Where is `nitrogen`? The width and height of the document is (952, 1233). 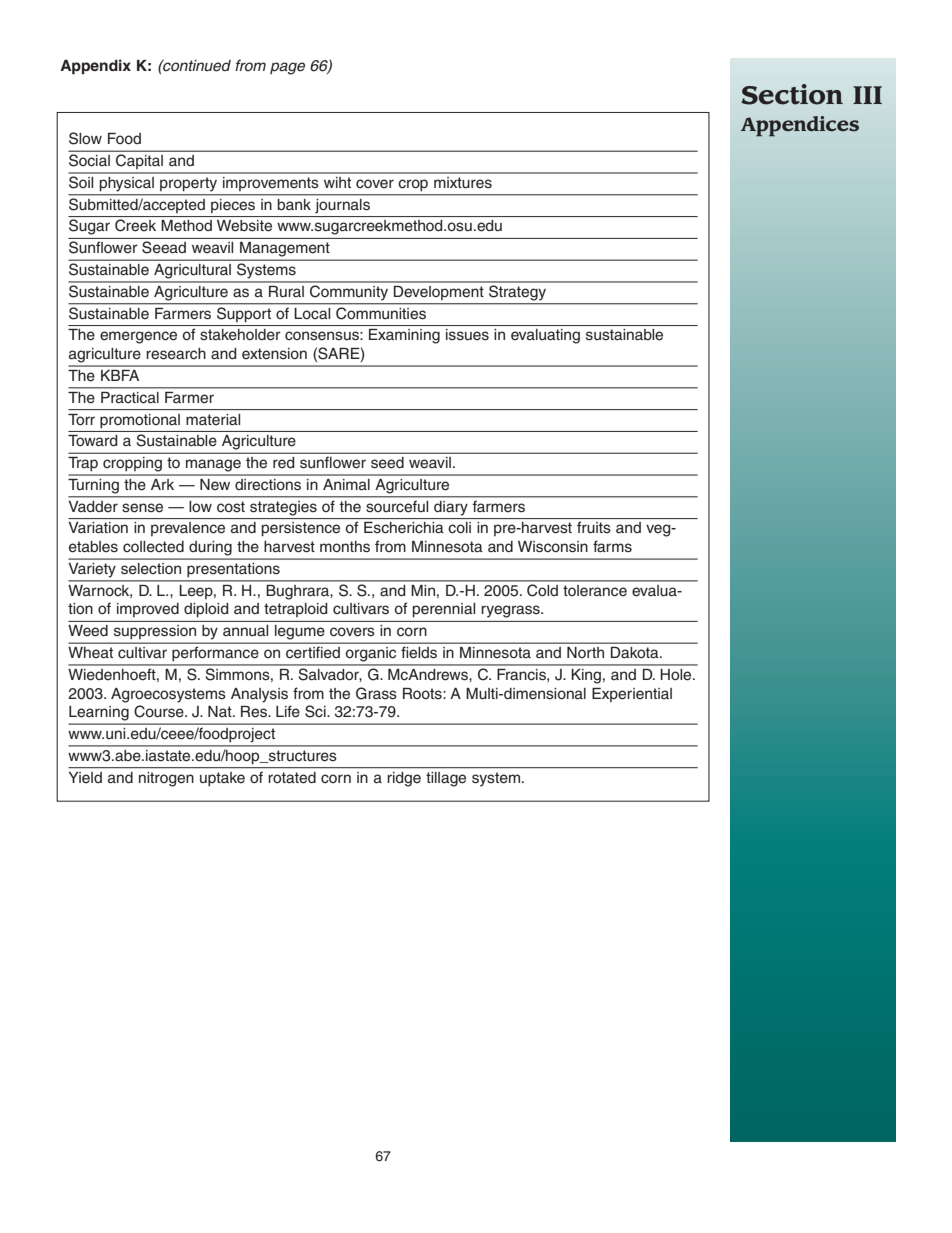 nitrogen is located at coordinates (166, 779).
